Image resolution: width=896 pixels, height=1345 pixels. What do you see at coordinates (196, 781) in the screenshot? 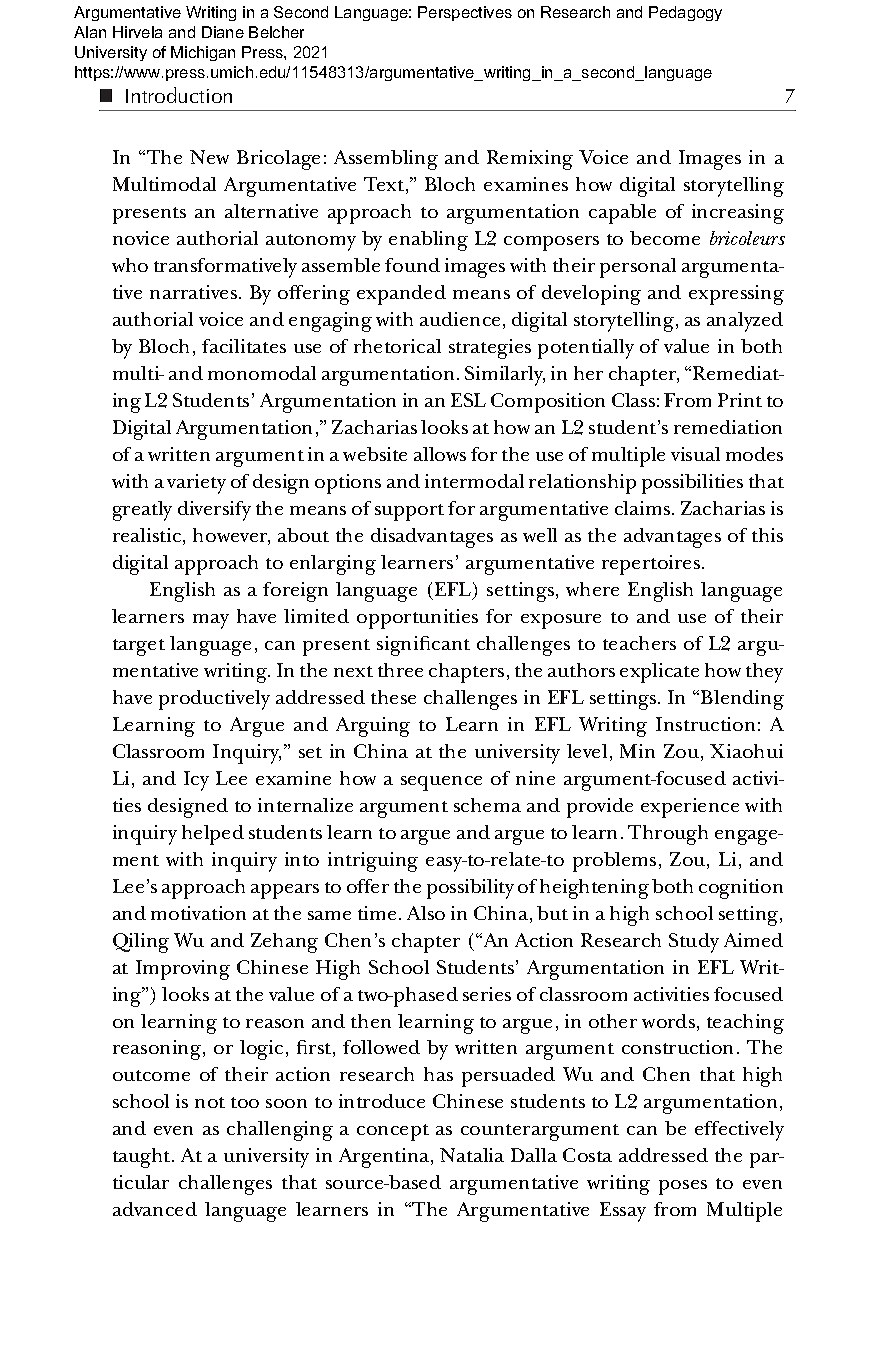
I see `Icy` at bounding box center [196, 781].
